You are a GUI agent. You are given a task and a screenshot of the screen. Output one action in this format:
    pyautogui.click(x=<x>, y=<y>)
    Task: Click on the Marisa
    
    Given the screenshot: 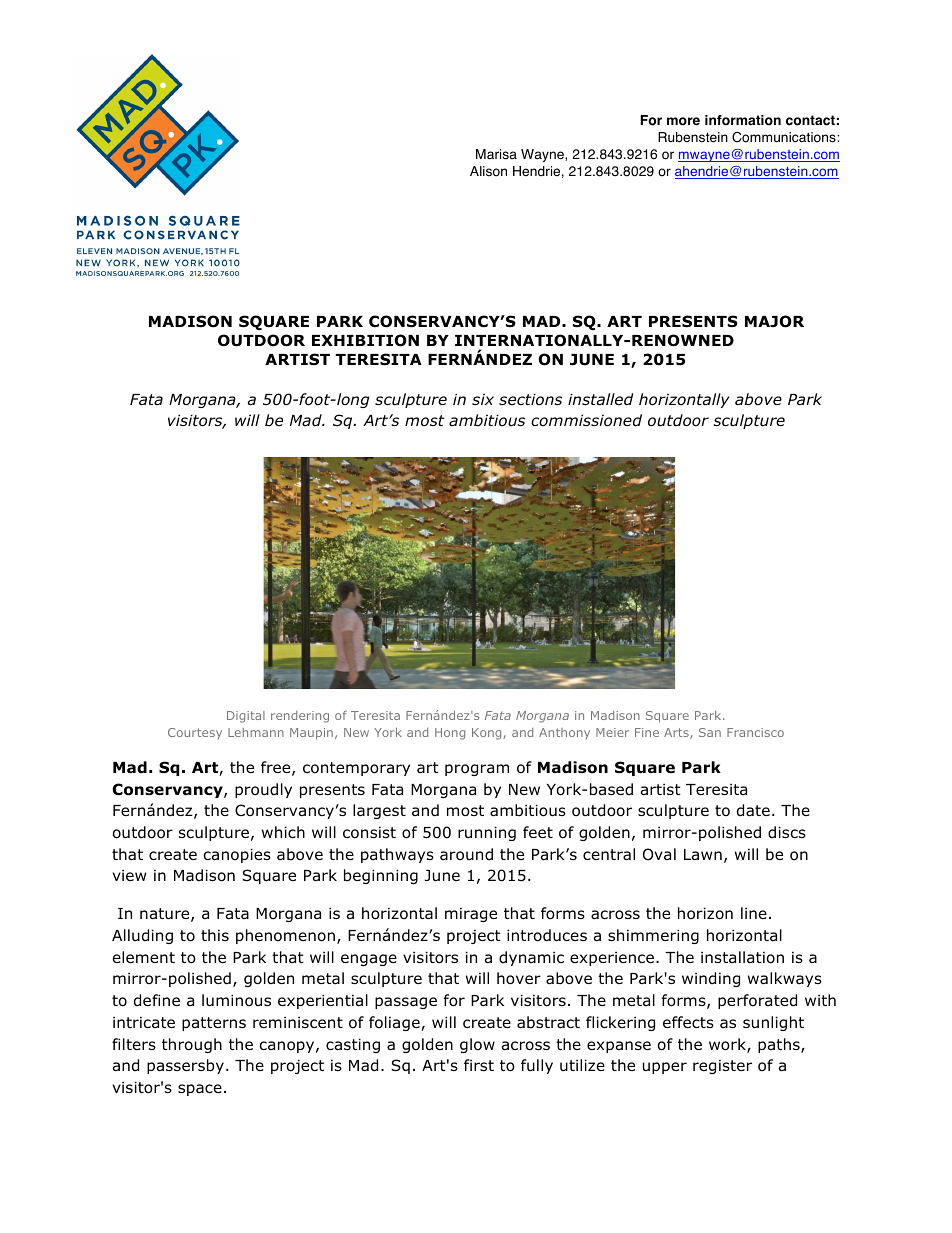 What is the action you would take?
    pyautogui.click(x=496, y=154)
